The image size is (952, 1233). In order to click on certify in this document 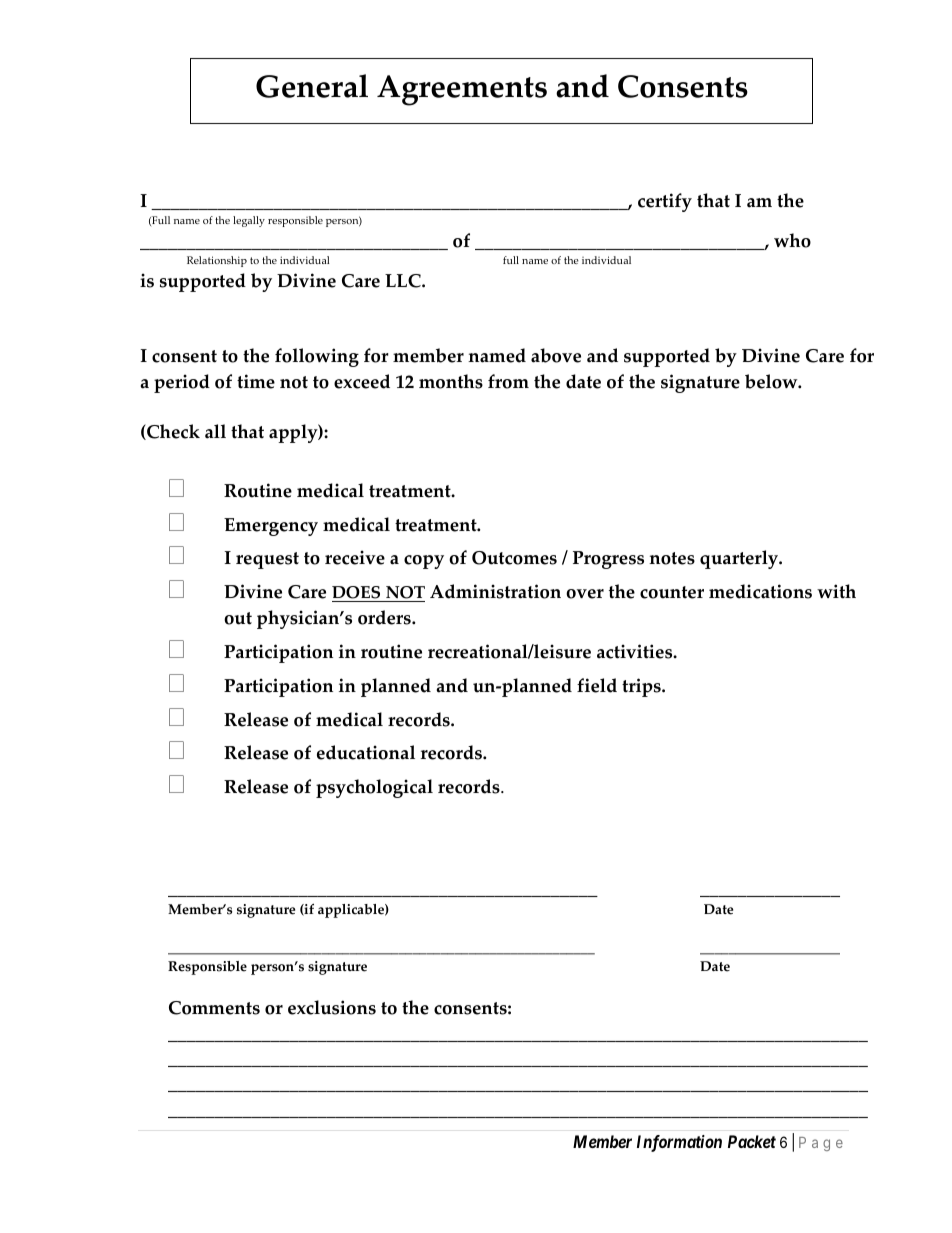, I will do `click(665, 202)`.
